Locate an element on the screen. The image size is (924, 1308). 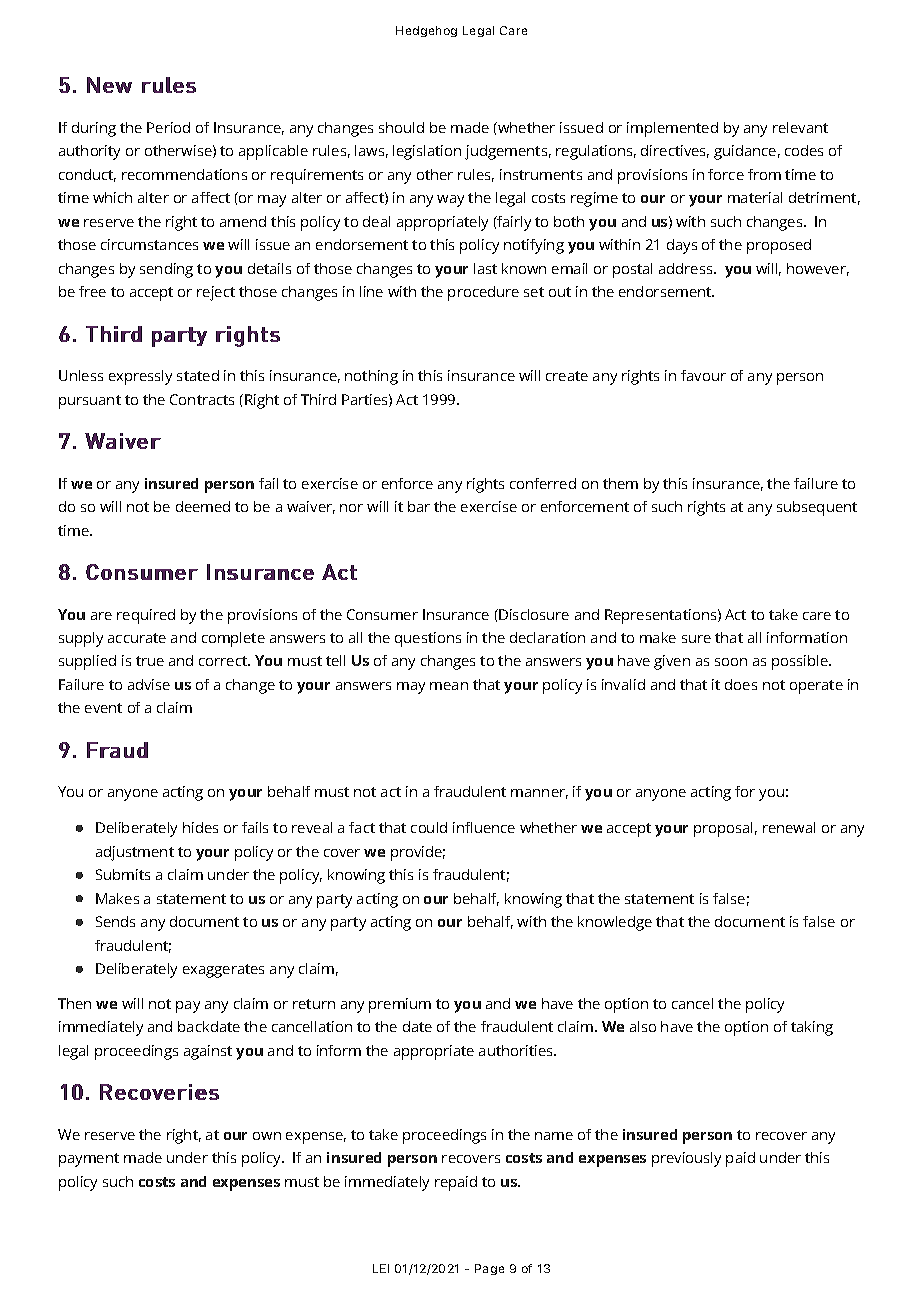
advise is located at coordinates (149, 684).
